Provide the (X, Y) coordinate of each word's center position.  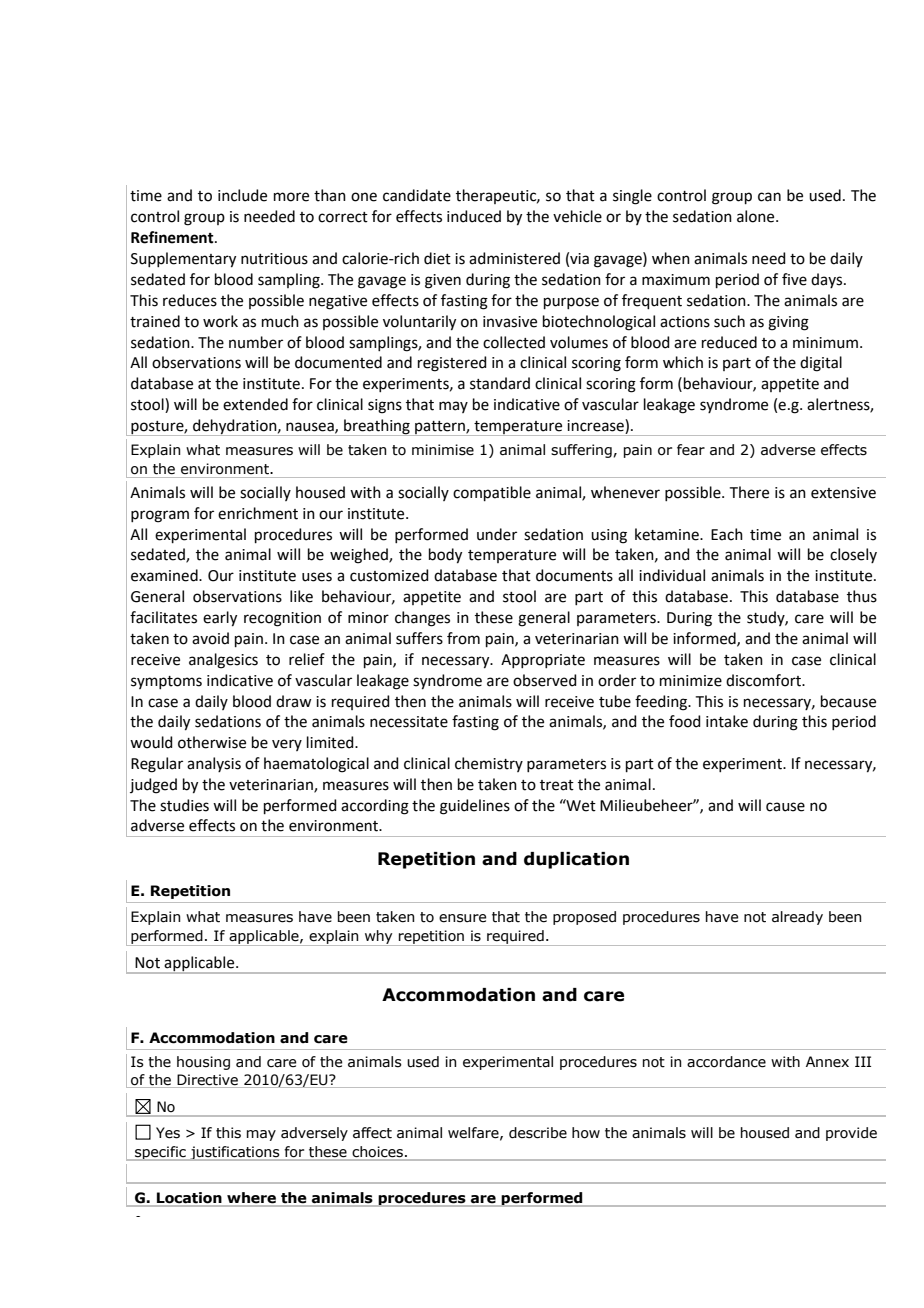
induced (474, 216)
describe (538, 1133)
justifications (235, 1153)
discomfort (764, 680)
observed (545, 680)
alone (757, 216)
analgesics (223, 661)
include (242, 195)
